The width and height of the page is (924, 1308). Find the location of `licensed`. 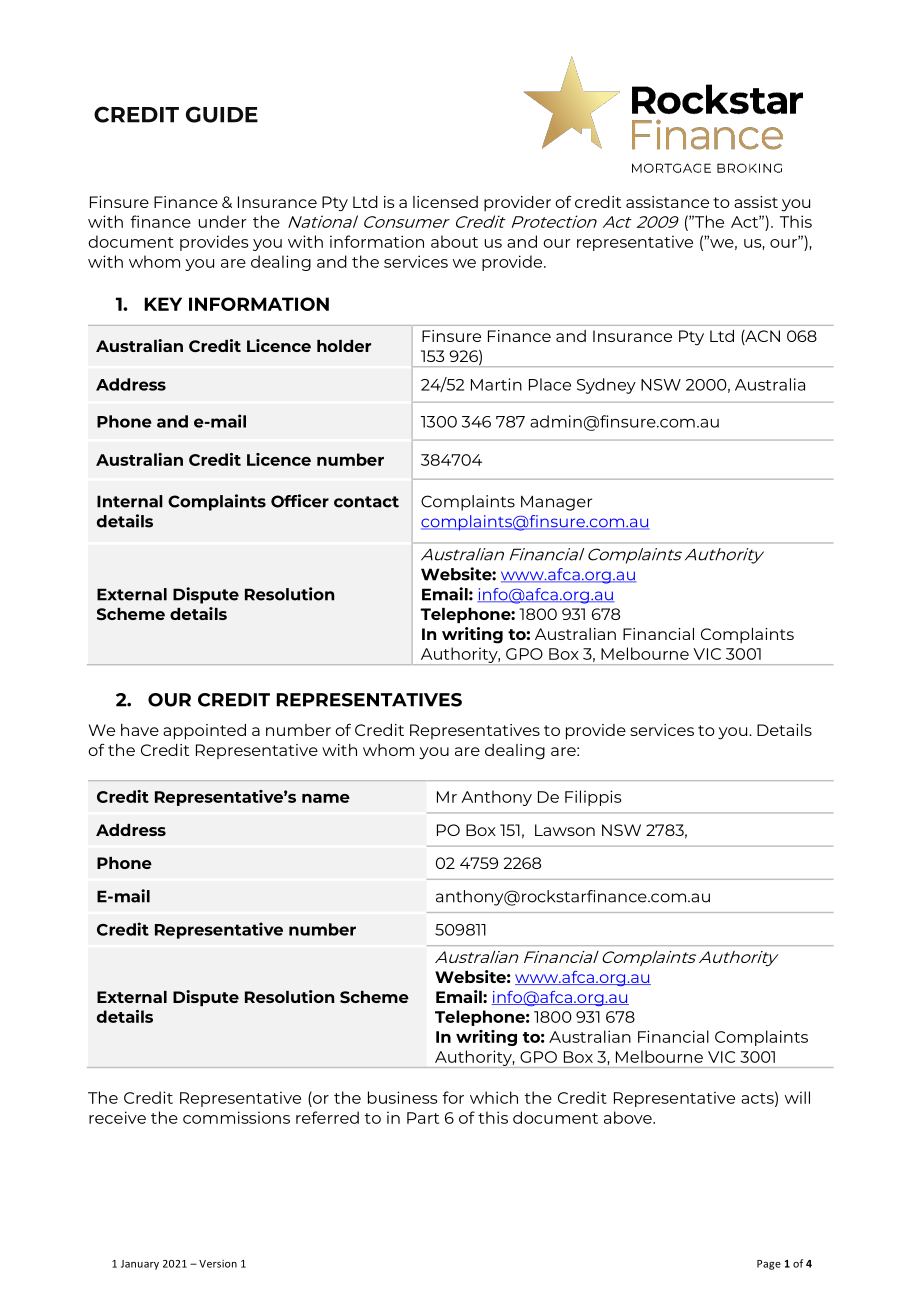

licensed is located at coordinates (445, 202).
